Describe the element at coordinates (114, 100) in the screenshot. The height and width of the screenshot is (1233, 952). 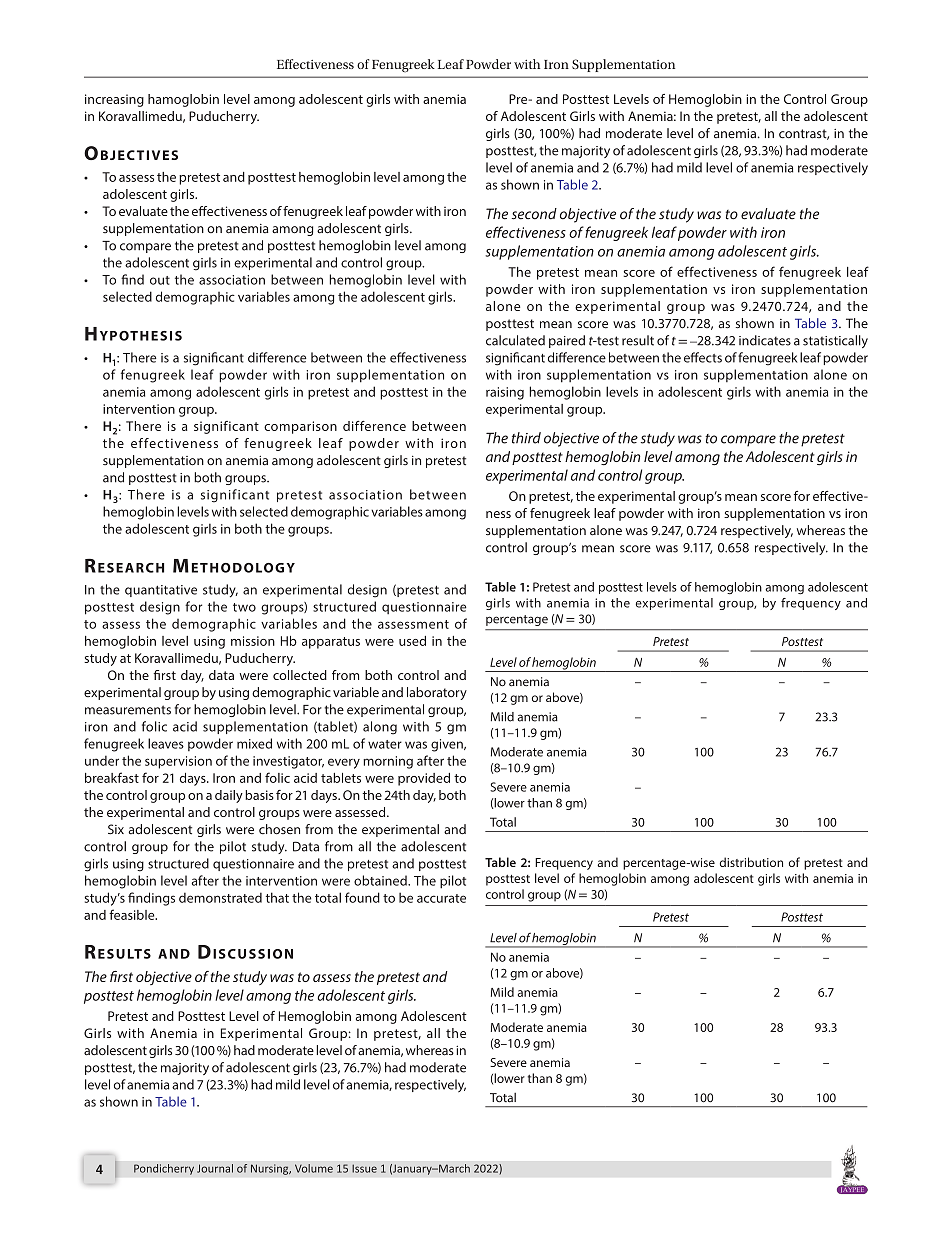
I see `increasing` at that location.
